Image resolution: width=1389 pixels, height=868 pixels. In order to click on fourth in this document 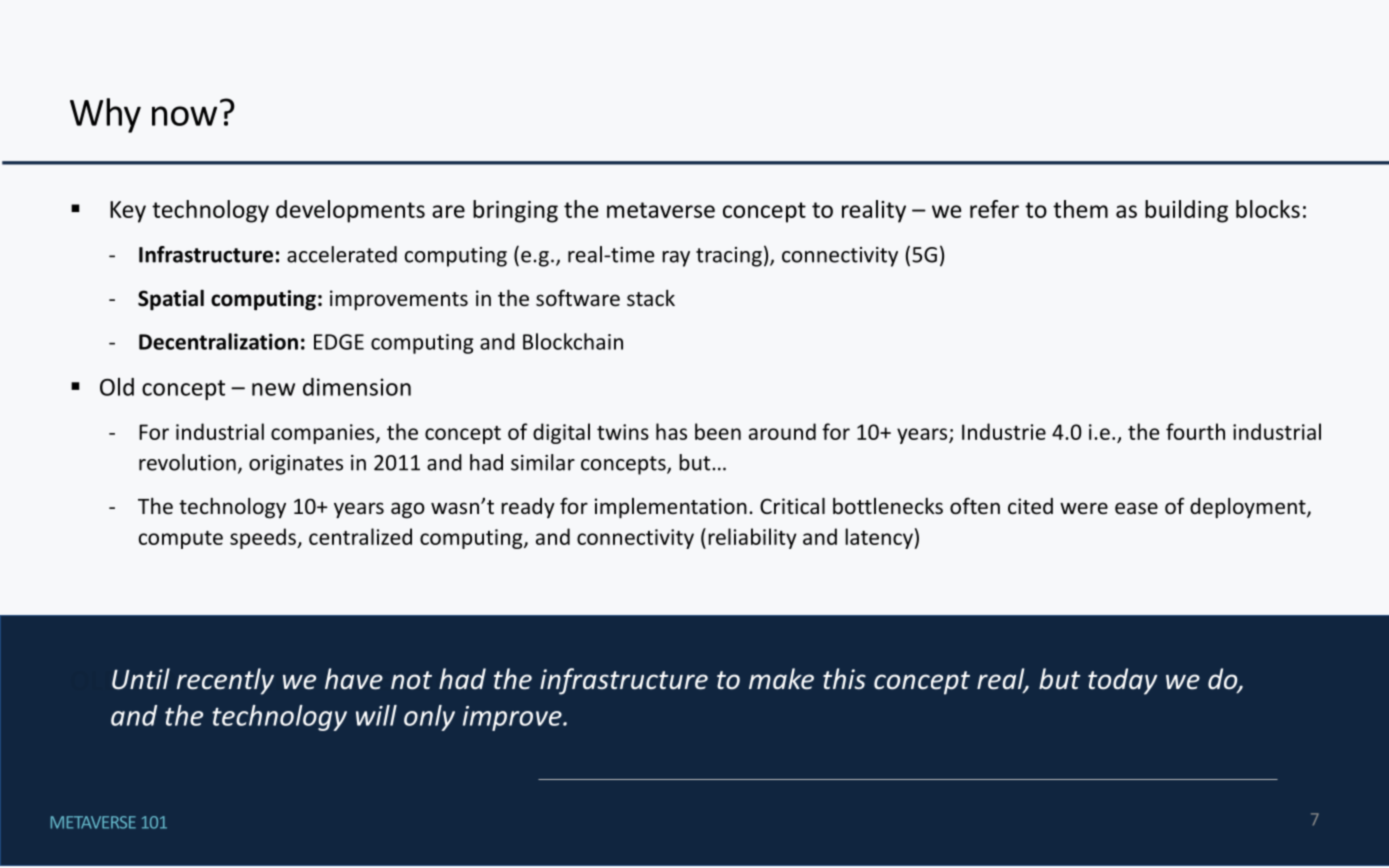, I will do `click(1195, 431)`.
